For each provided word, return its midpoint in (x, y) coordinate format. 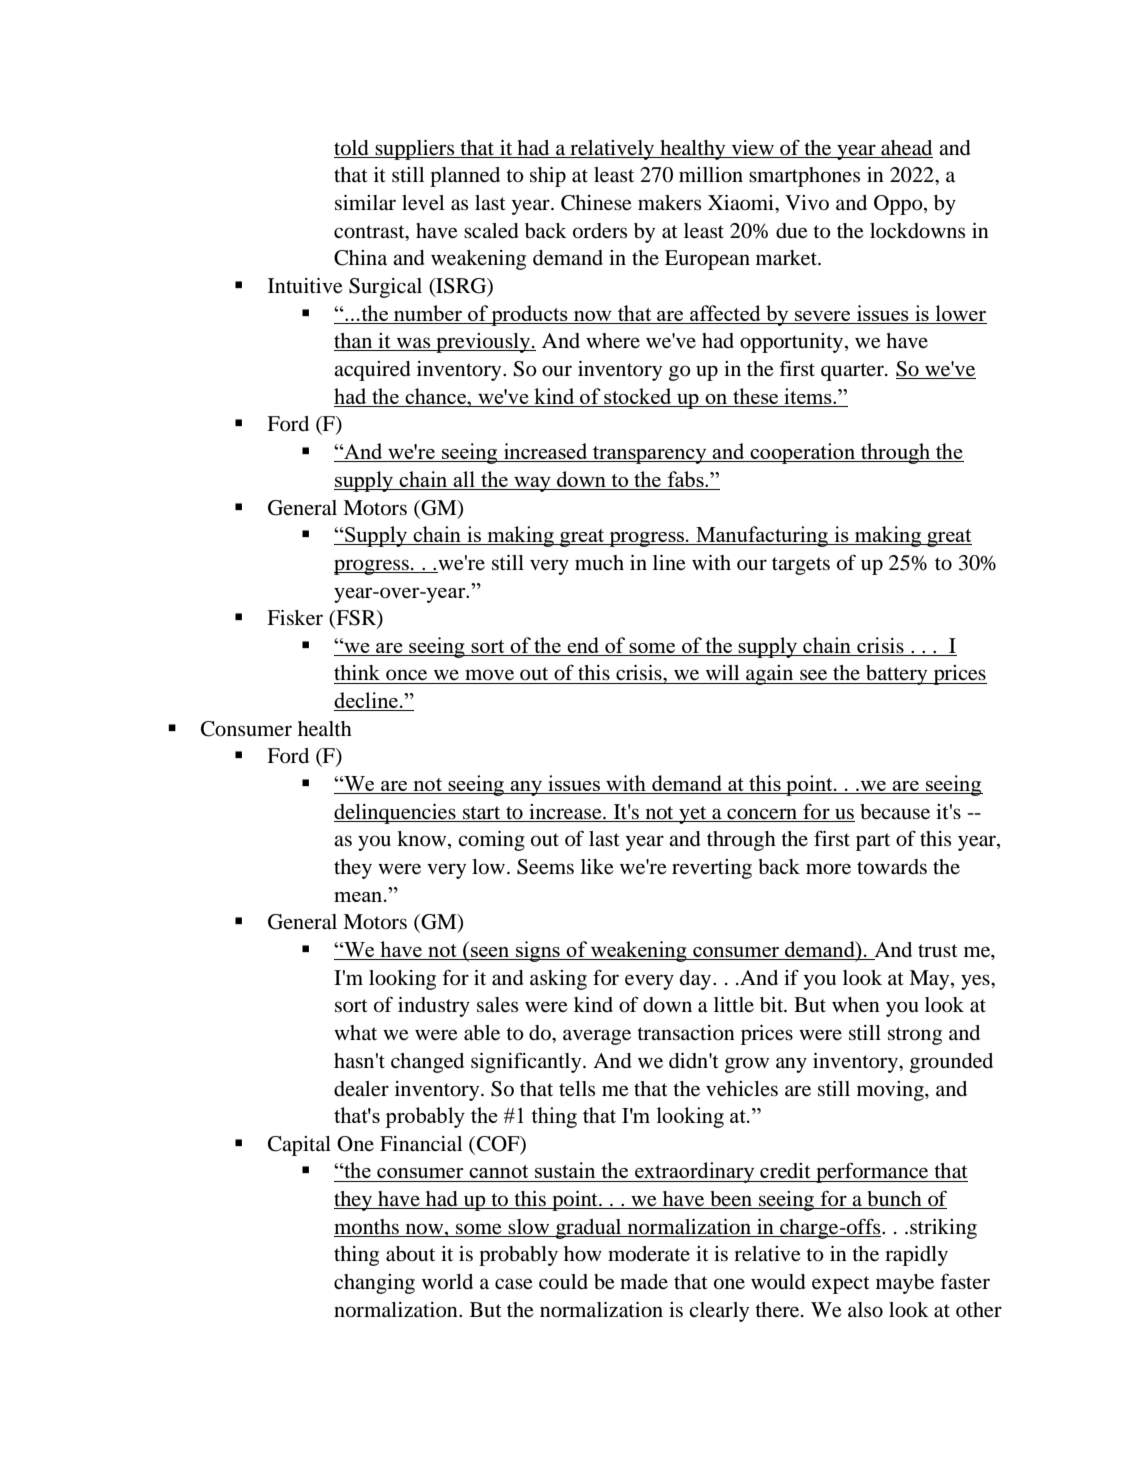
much (599, 563)
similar (365, 203)
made (644, 1281)
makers (669, 203)
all (464, 480)
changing (374, 1284)
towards (892, 867)
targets (801, 566)
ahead (906, 148)
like (597, 867)
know (423, 840)
